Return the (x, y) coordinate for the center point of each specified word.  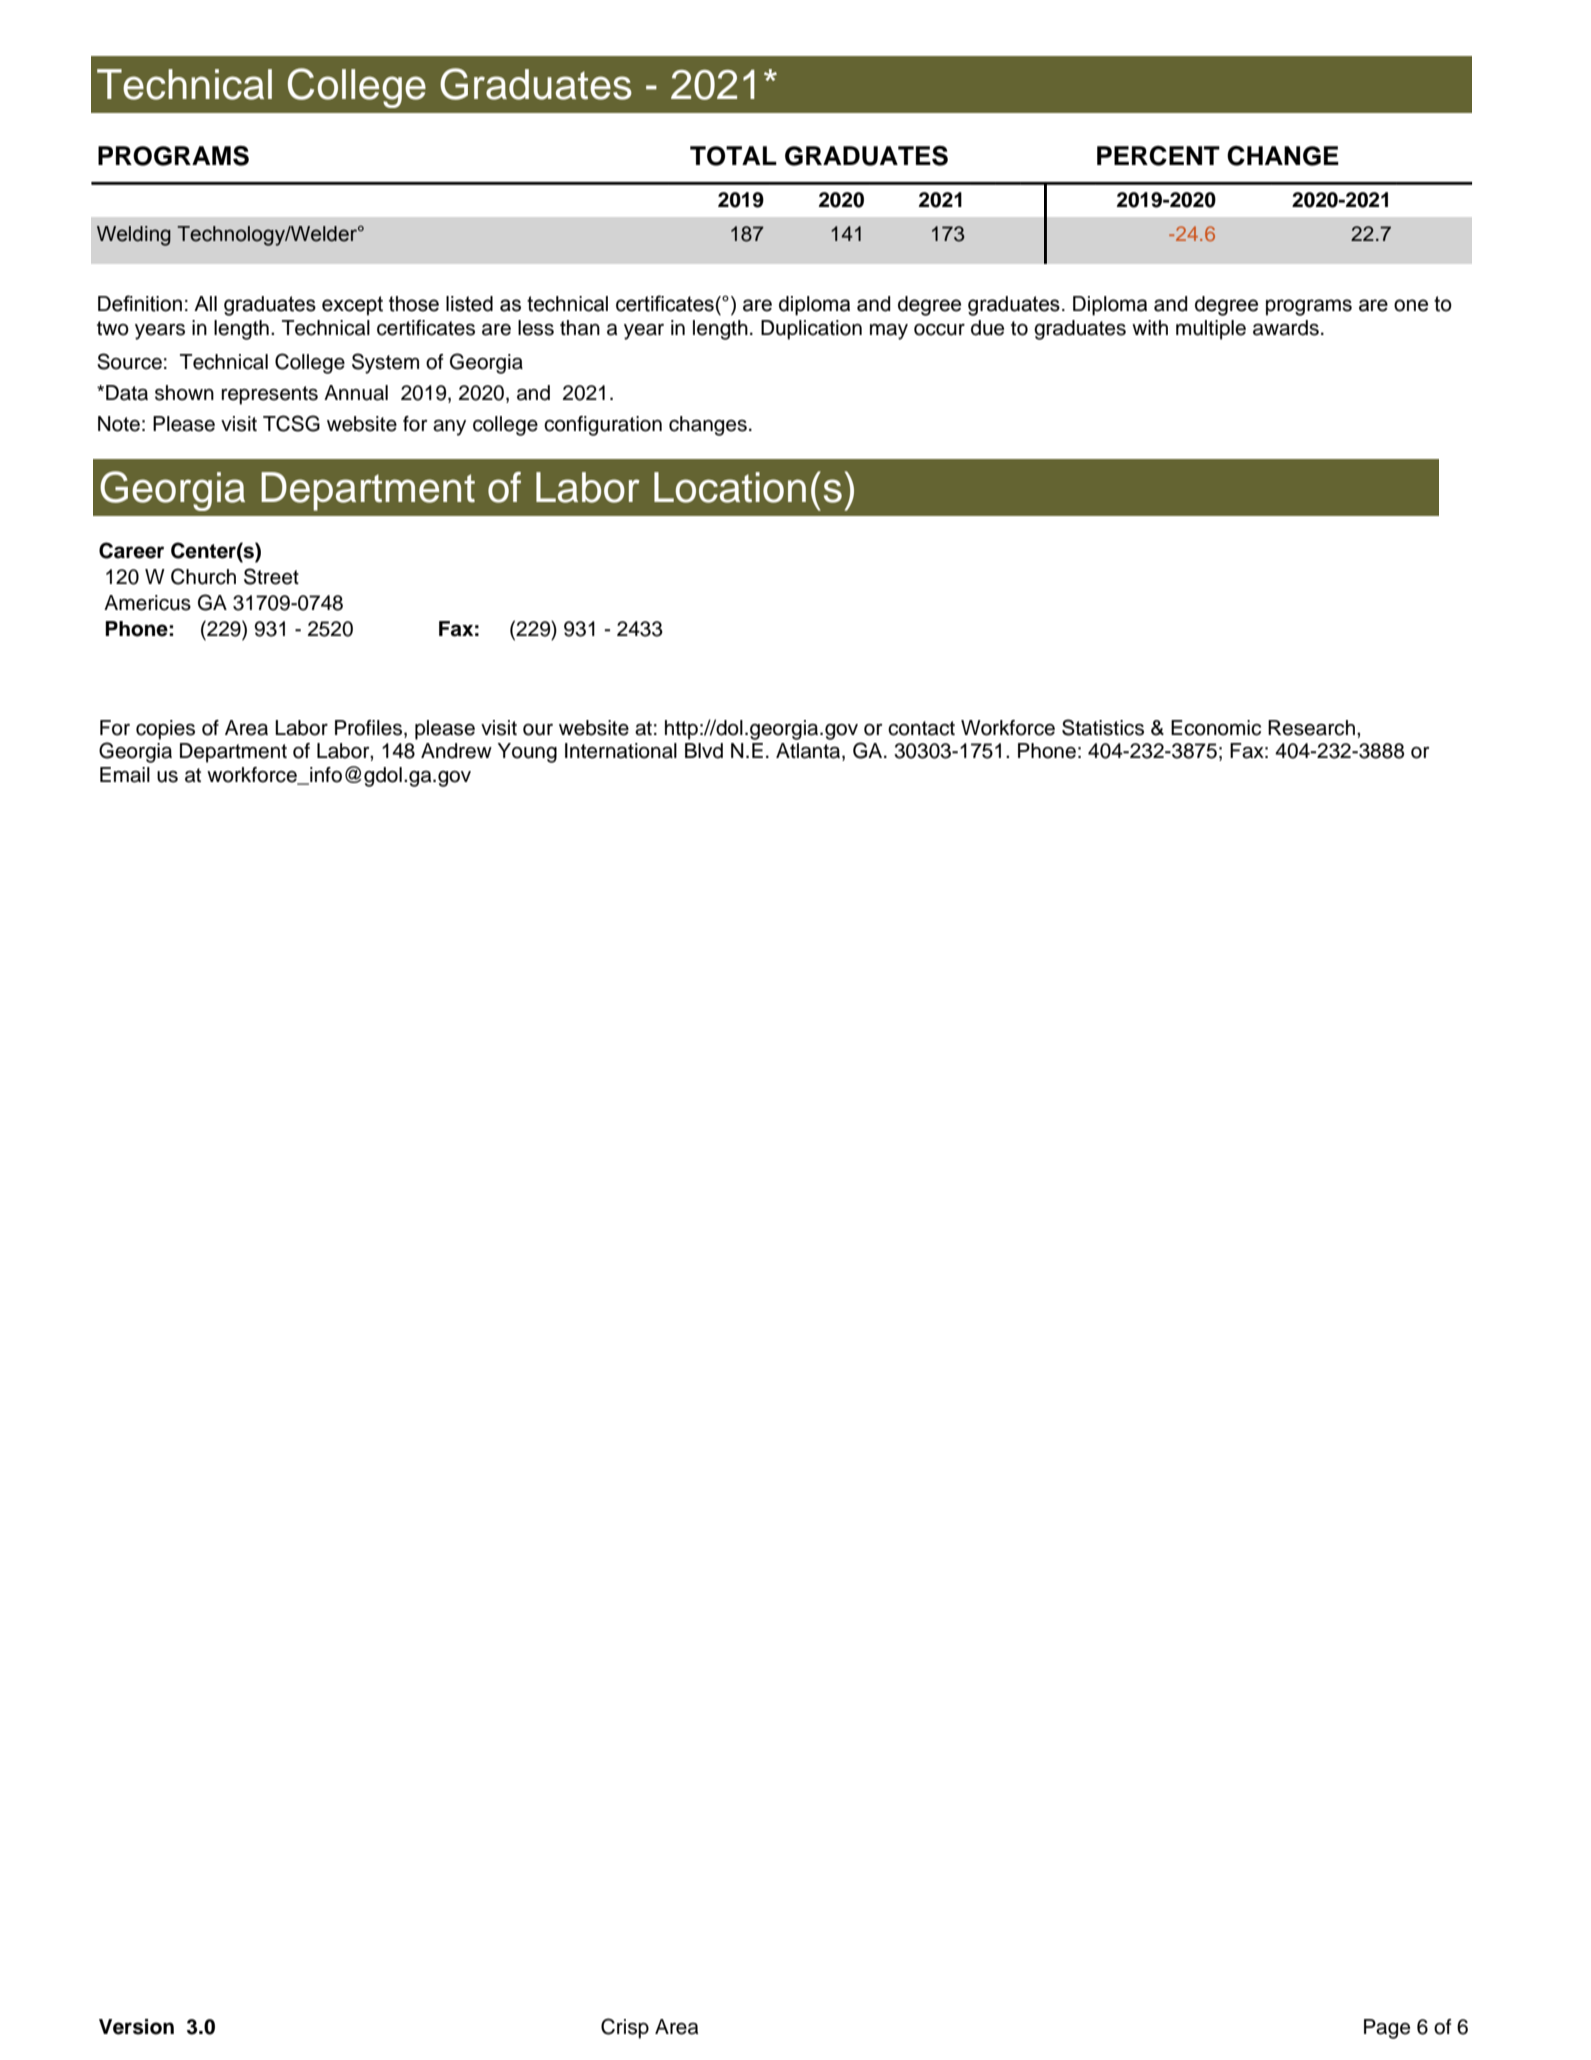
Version (136, 2027)
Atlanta (809, 752)
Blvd (704, 751)
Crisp (625, 2028)
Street (271, 576)
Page (1387, 2029)
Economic (1216, 728)
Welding (134, 236)
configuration (603, 426)
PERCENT (1158, 156)
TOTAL (733, 156)
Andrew (456, 751)
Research (1311, 728)
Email (125, 775)
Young (527, 753)
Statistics (1103, 727)
